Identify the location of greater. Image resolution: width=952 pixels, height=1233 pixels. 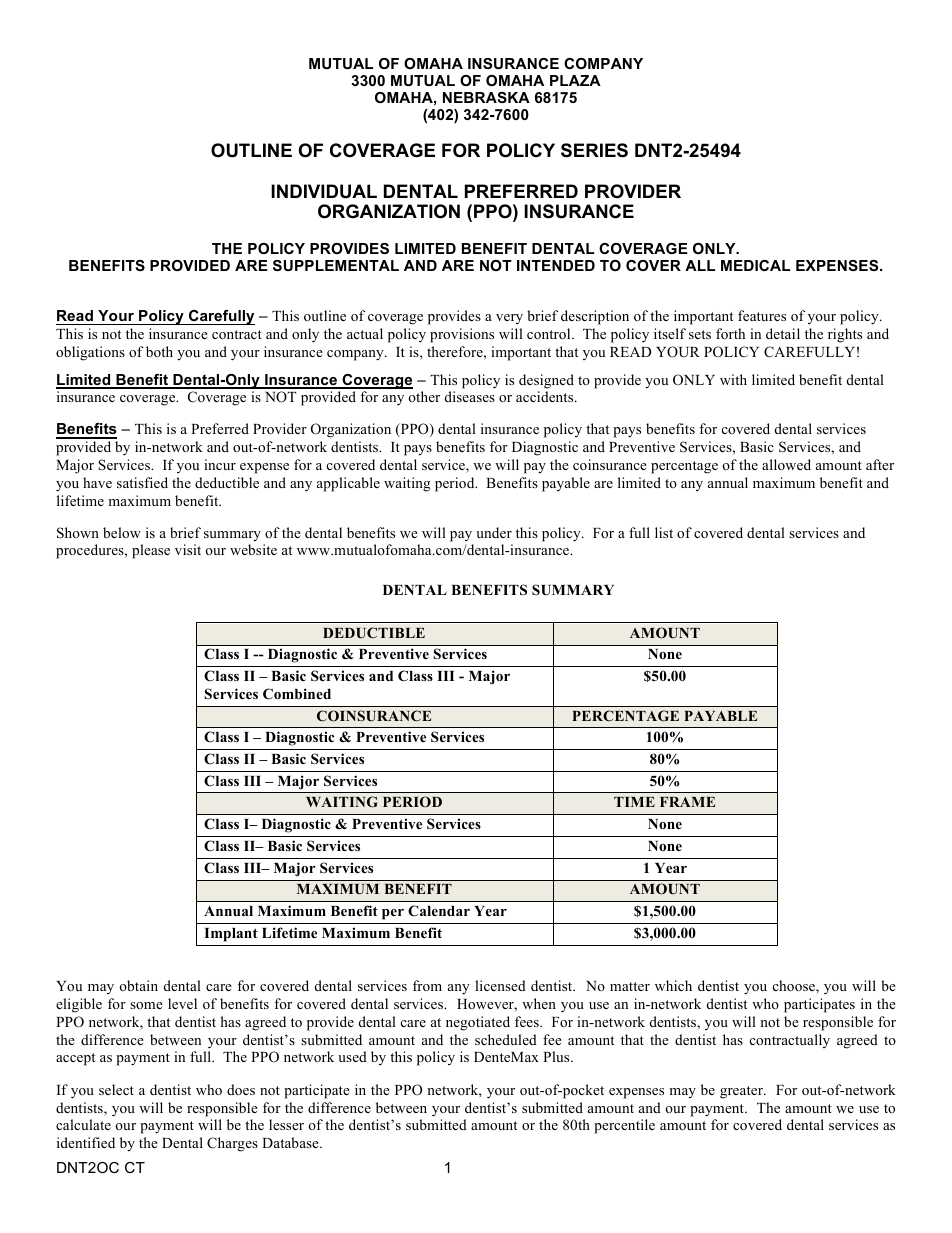
(742, 1092).
